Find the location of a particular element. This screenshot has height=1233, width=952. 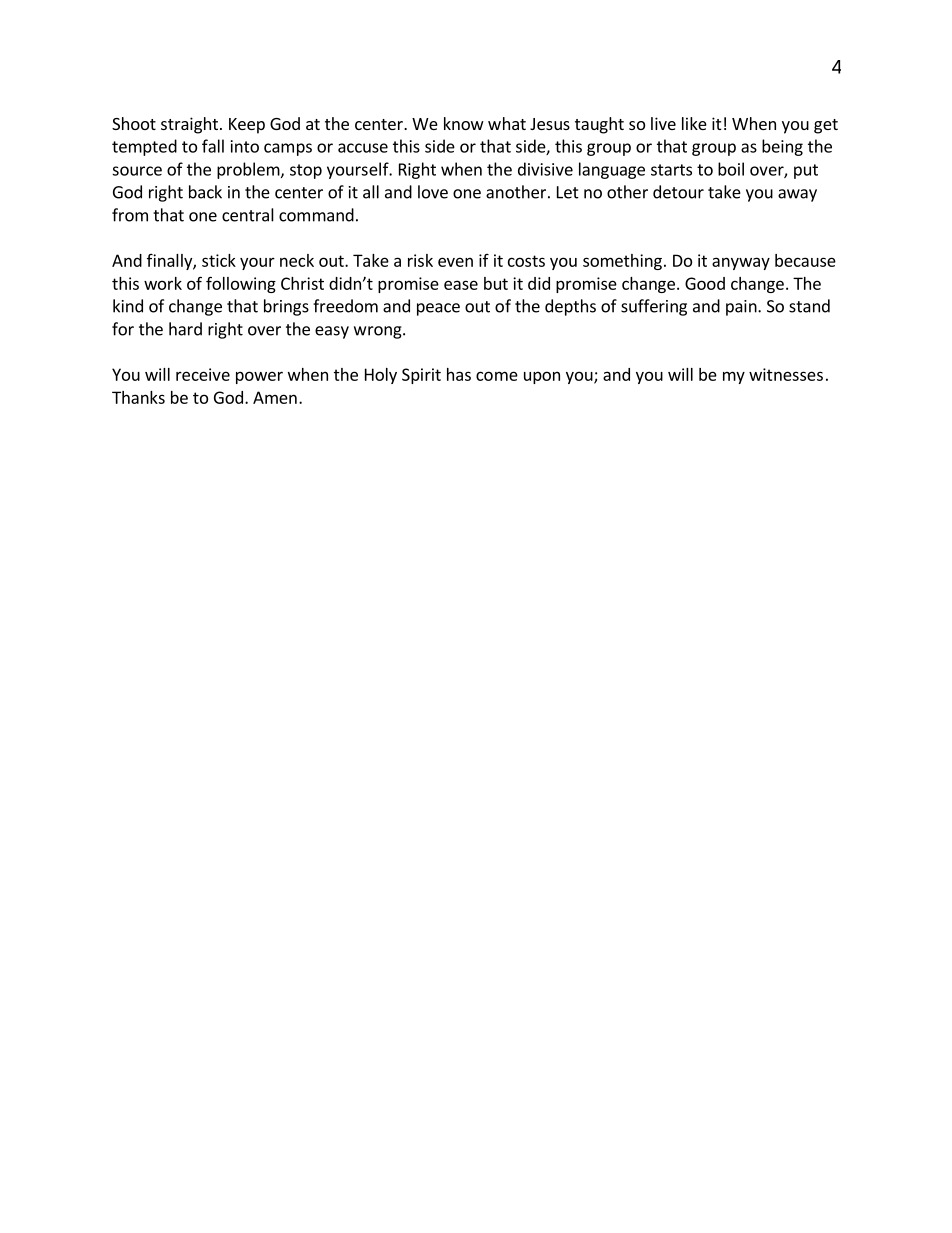

away is located at coordinates (797, 195).
